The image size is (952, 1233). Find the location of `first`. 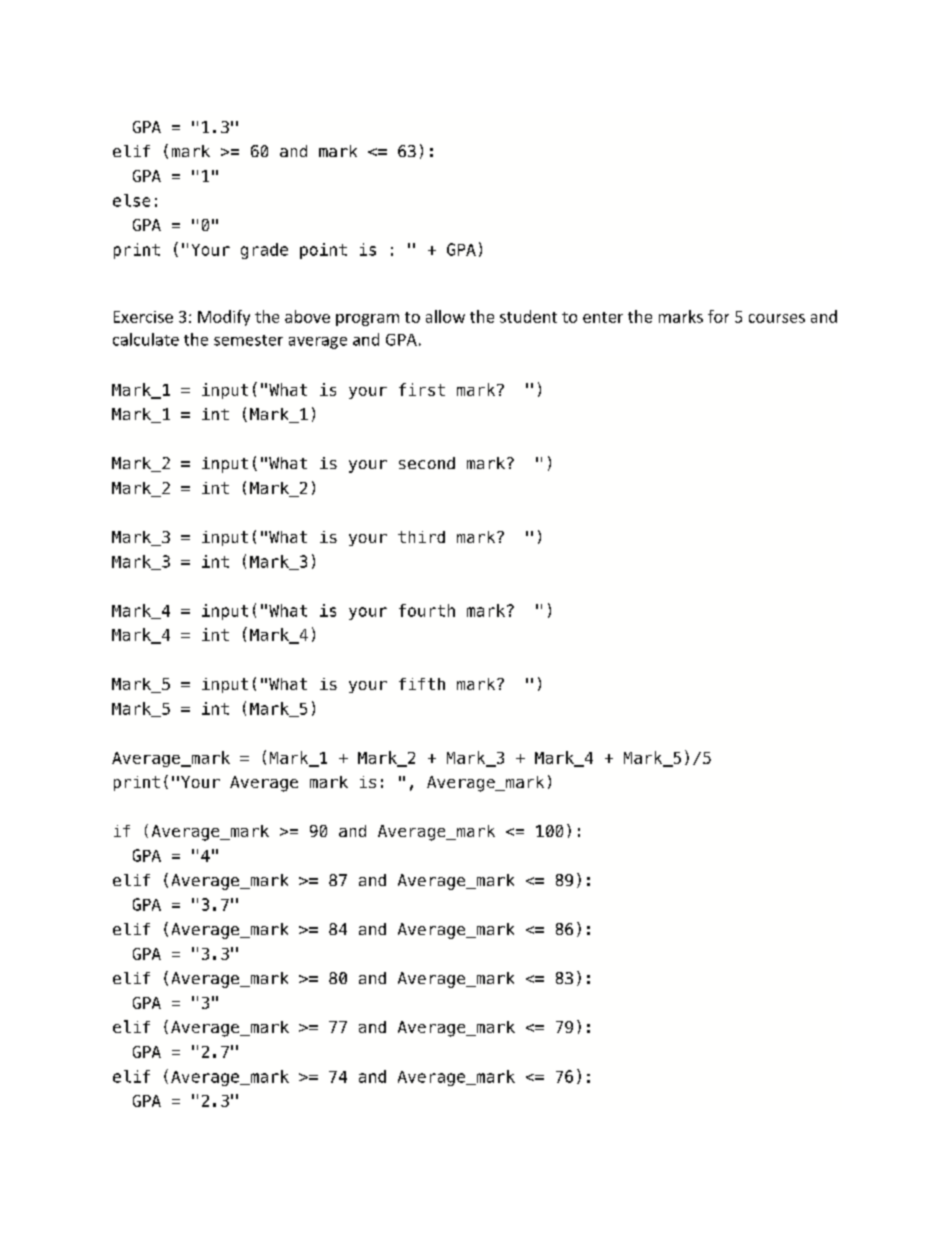

first is located at coordinates (422, 389).
